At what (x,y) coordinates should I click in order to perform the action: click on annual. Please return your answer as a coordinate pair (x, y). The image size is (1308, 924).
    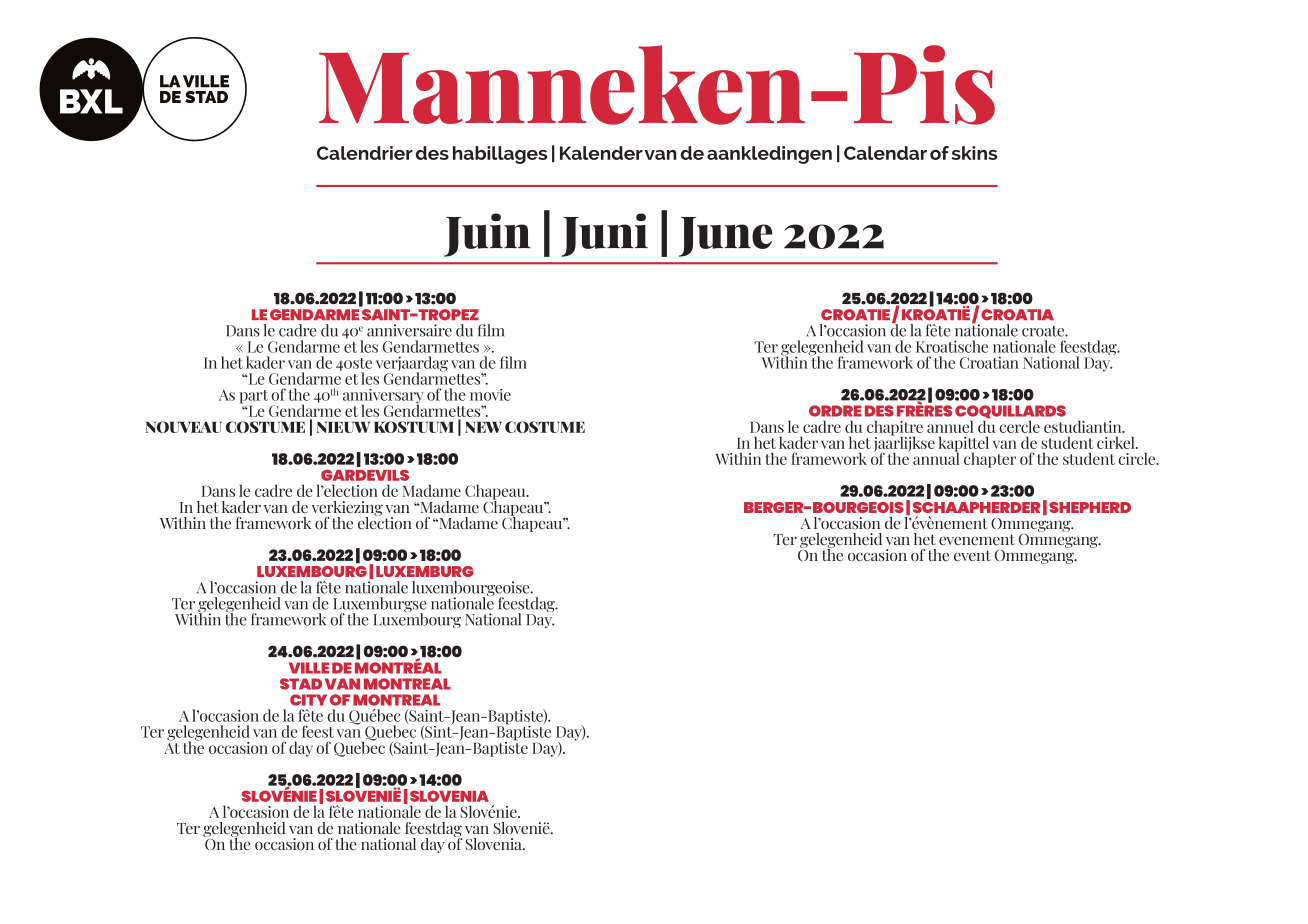
    Looking at the image, I should click on (936, 457).
